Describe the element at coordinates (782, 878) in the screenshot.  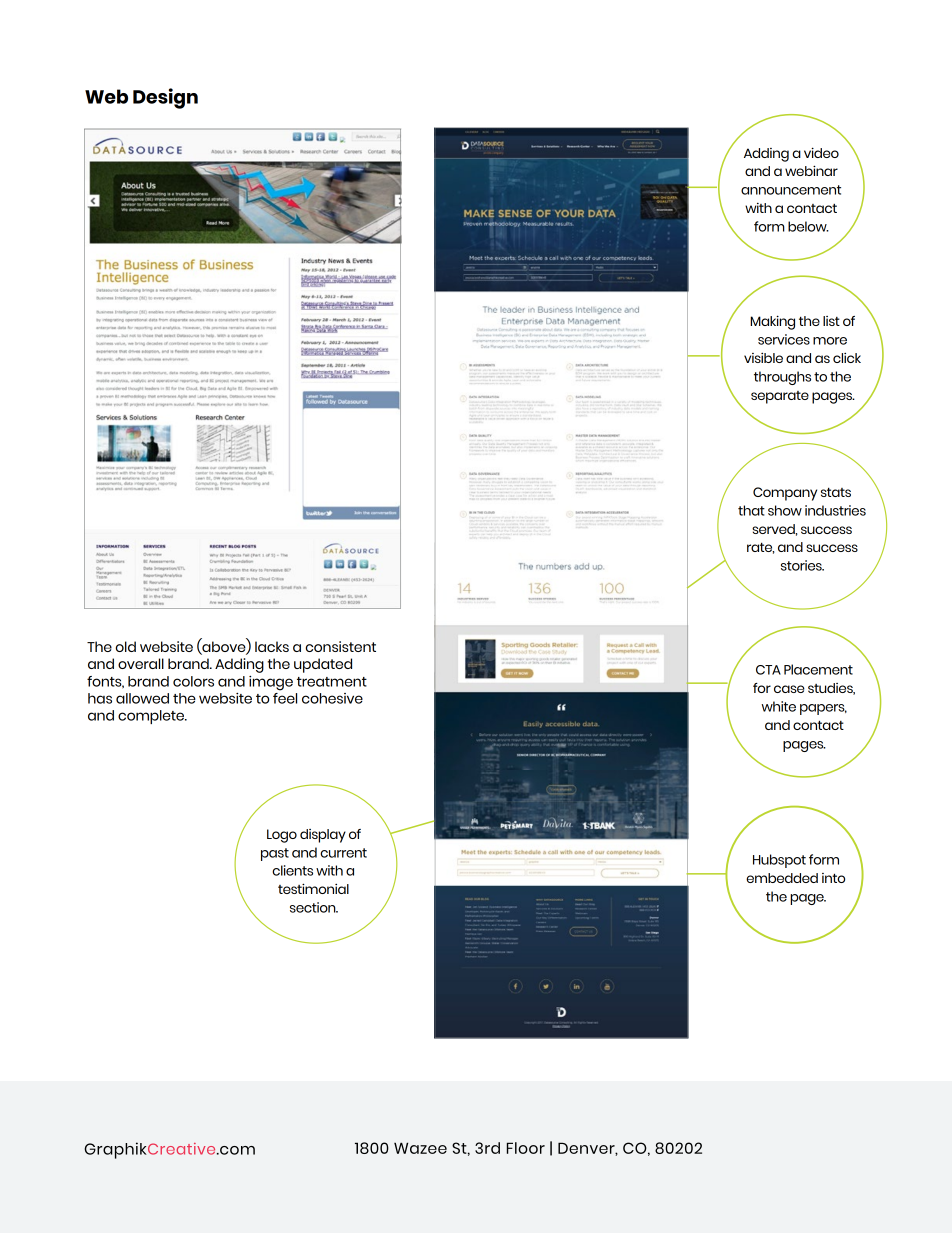
I see `embedded` at that location.
